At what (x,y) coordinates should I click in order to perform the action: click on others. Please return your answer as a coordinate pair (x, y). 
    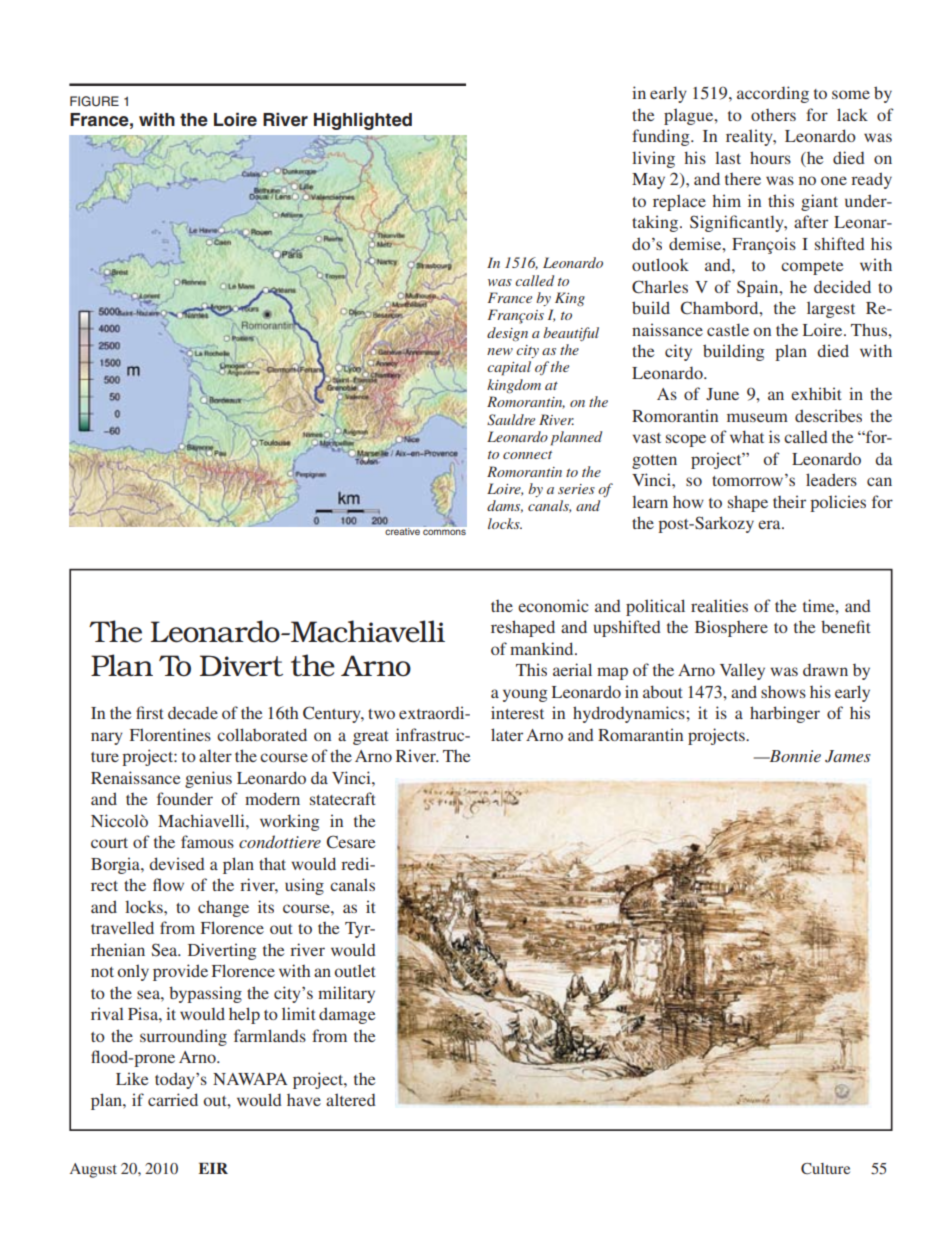
    Looking at the image, I should click on (773, 115).
